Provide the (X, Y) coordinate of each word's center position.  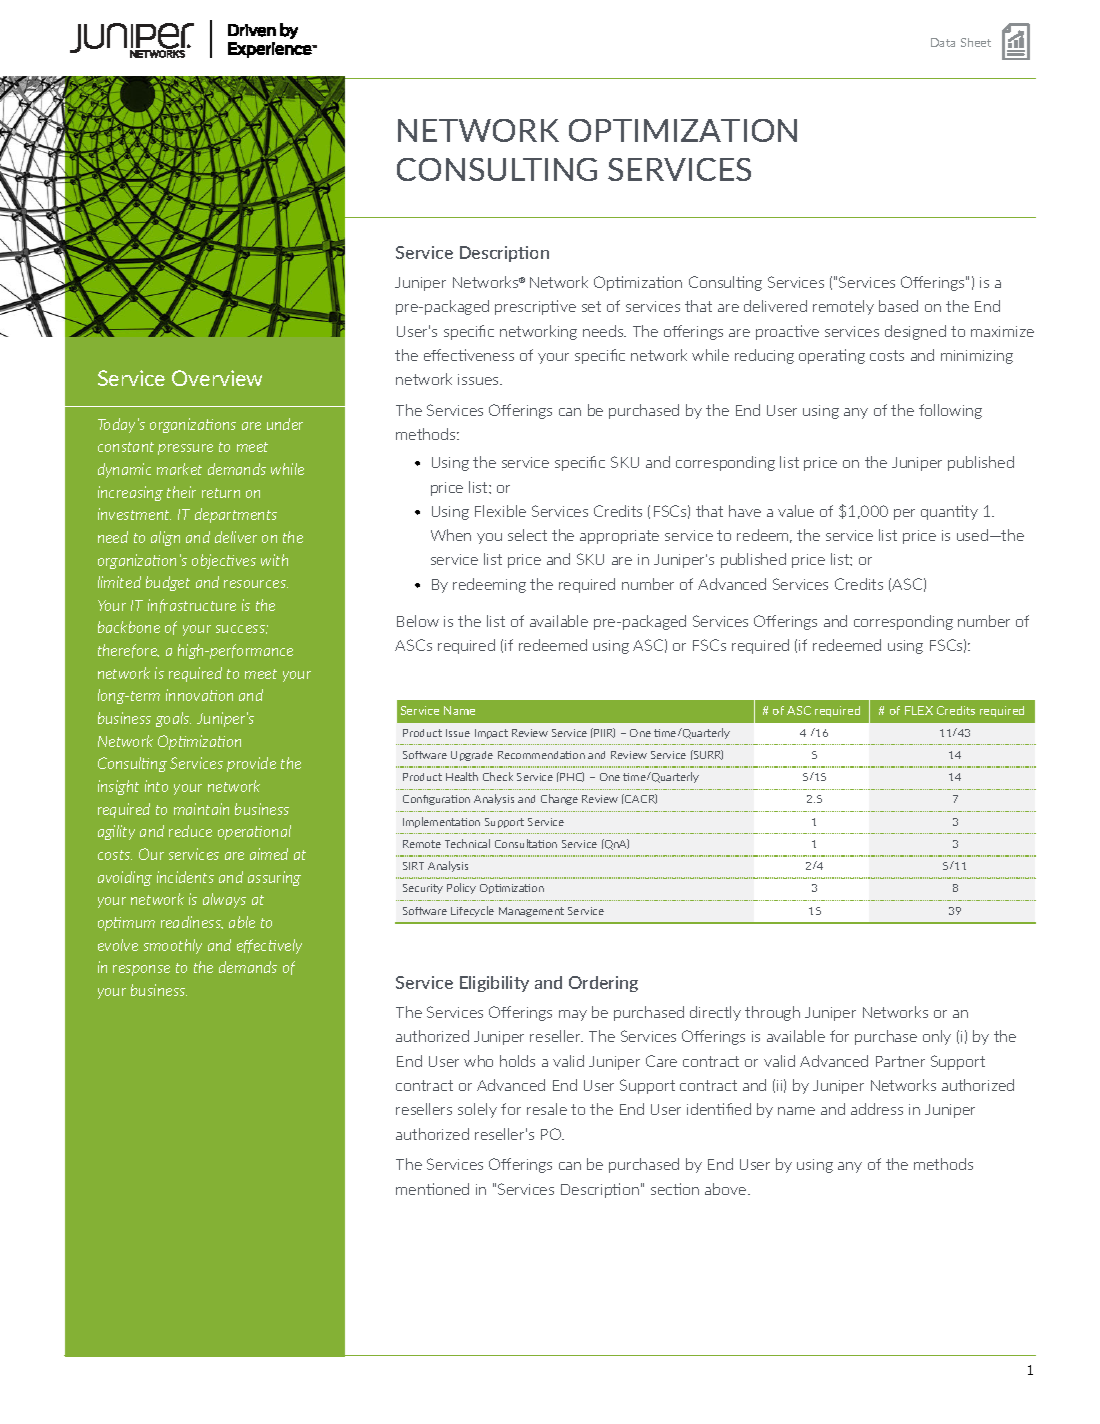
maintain (201, 809)
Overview (217, 378)
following (950, 411)
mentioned (432, 1189)
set (591, 306)
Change (559, 799)
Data (943, 42)
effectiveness (469, 355)
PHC (571, 777)
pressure (185, 449)
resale (547, 1109)
